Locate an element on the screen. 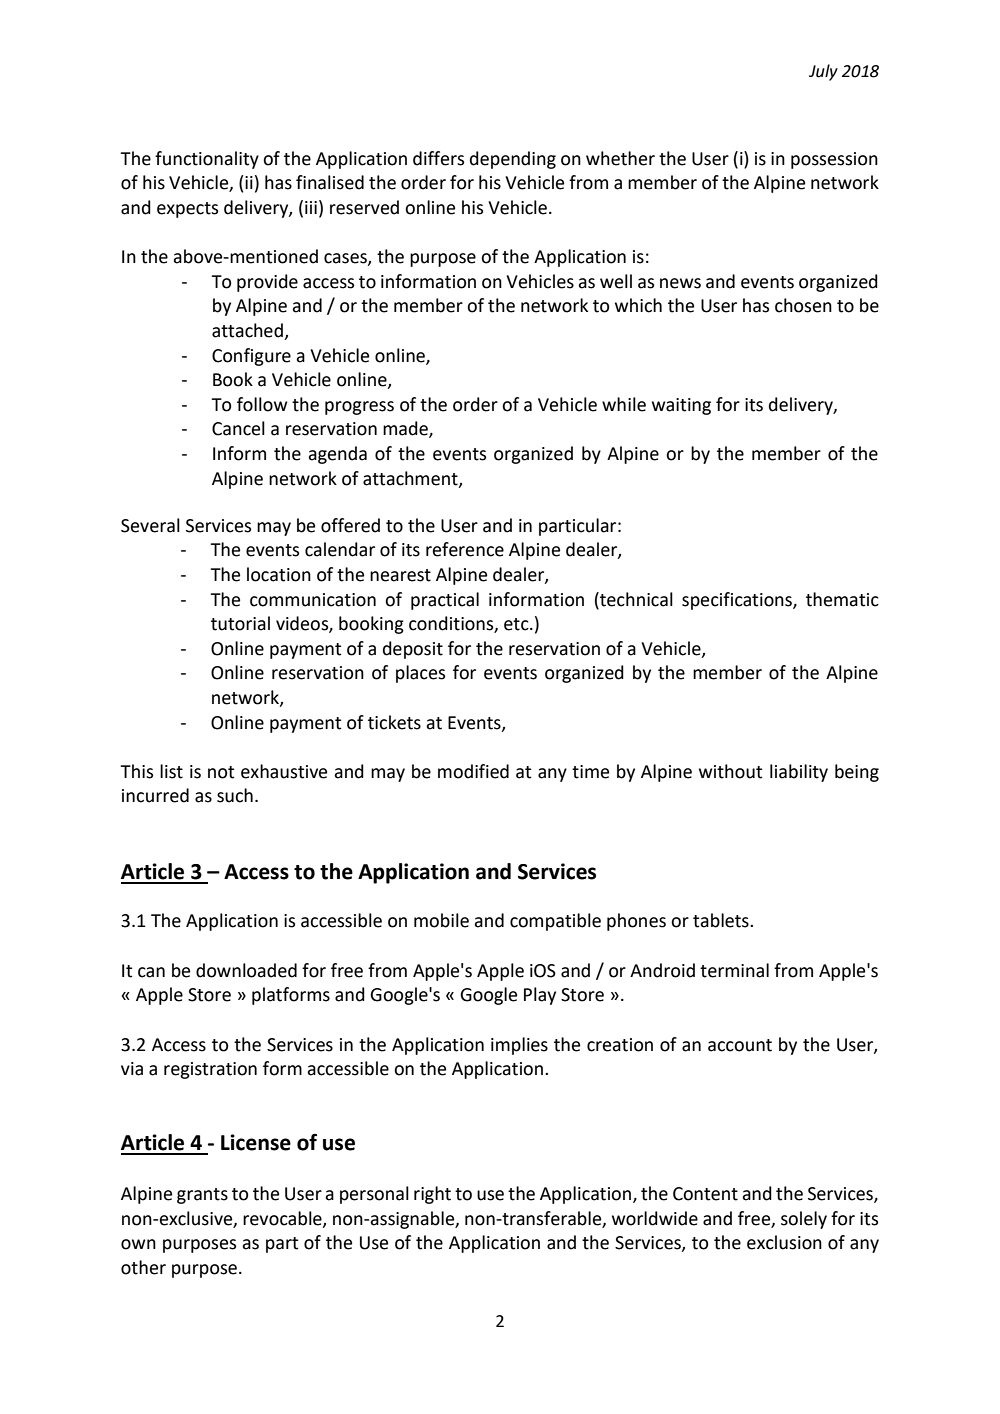  account is located at coordinates (740, 1045).
